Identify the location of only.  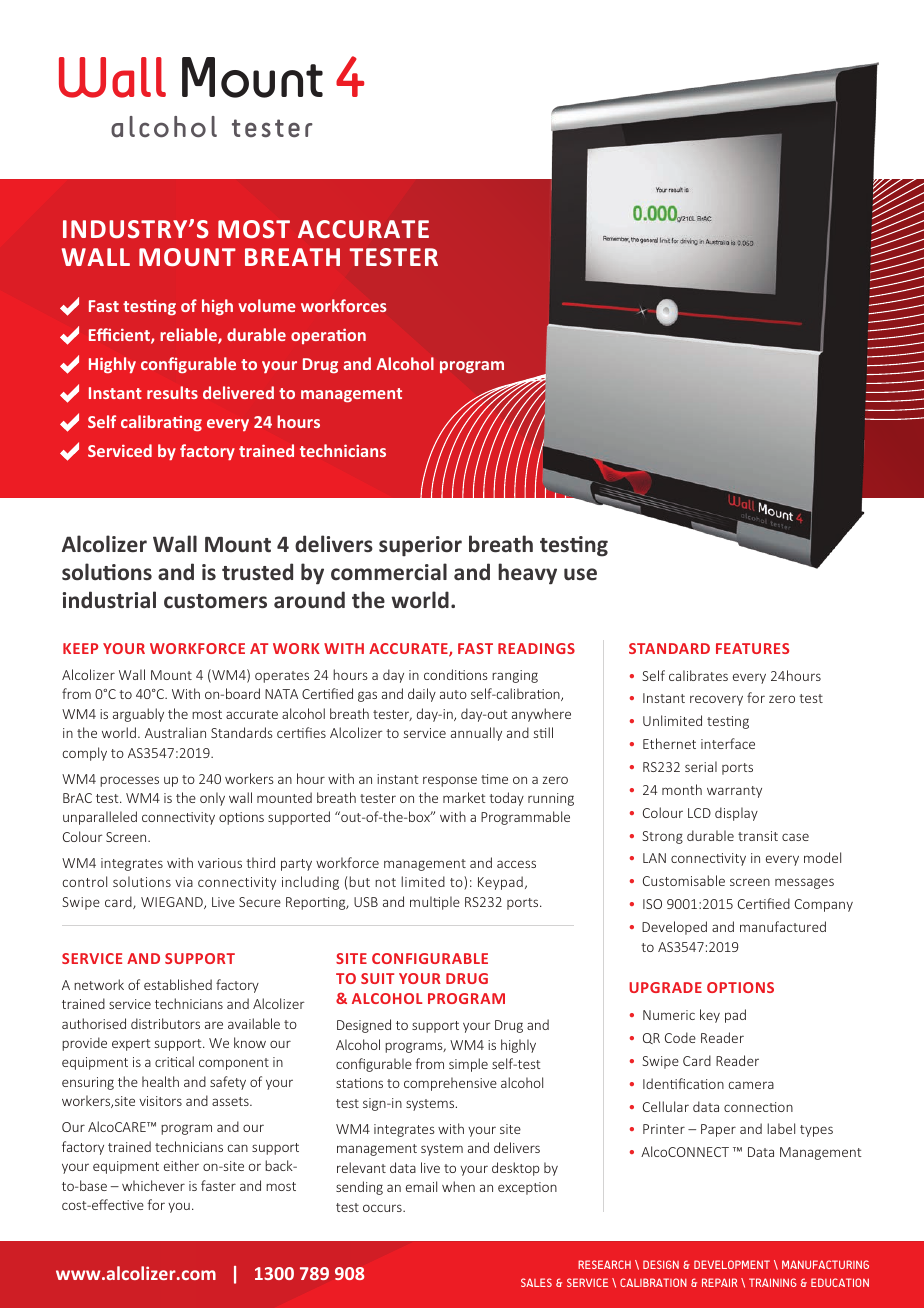
(212, 799).
